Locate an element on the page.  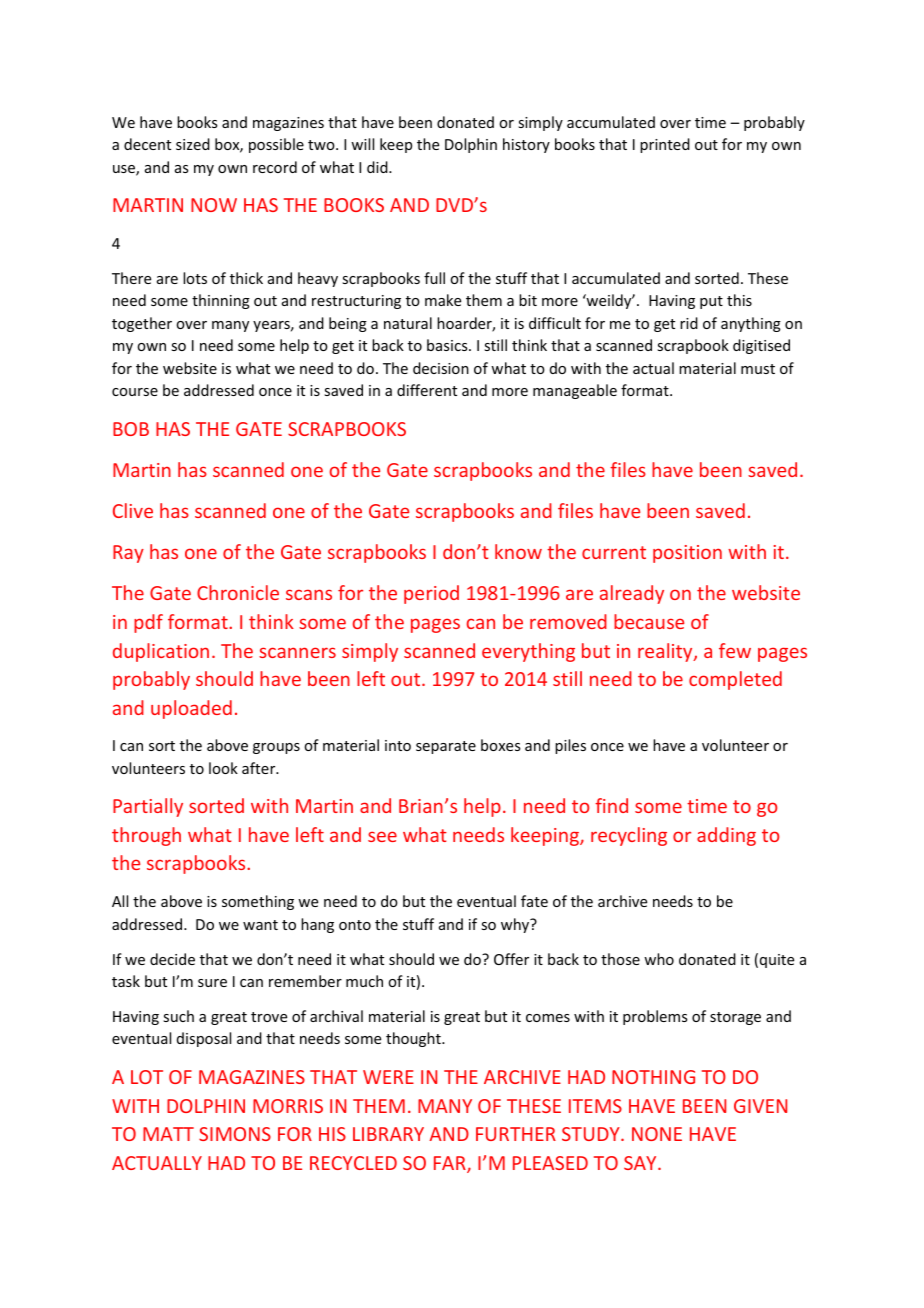
printed is located at coordinates (665, 145).
